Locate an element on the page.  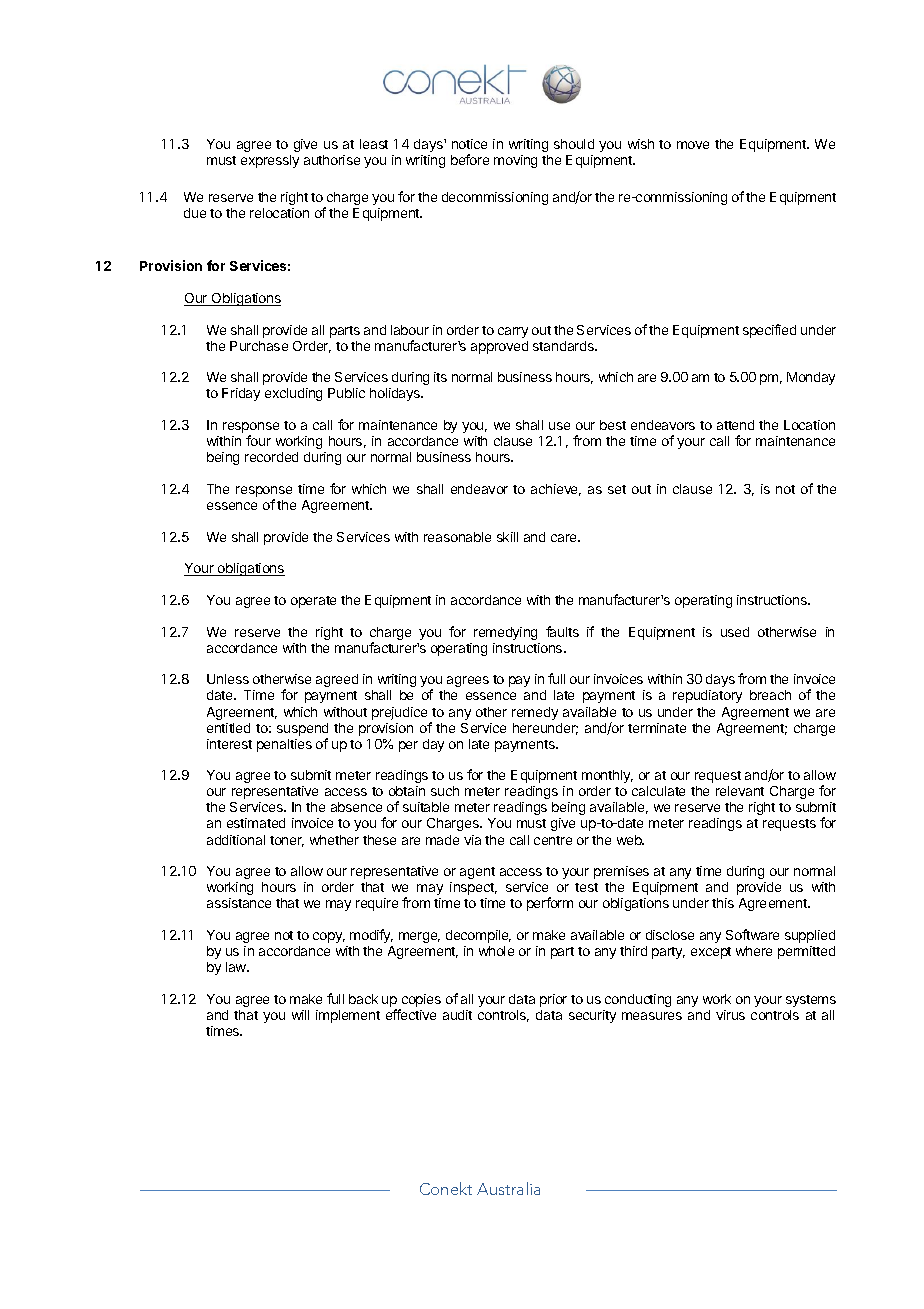
decompile is located at coordinates (478, 936).
